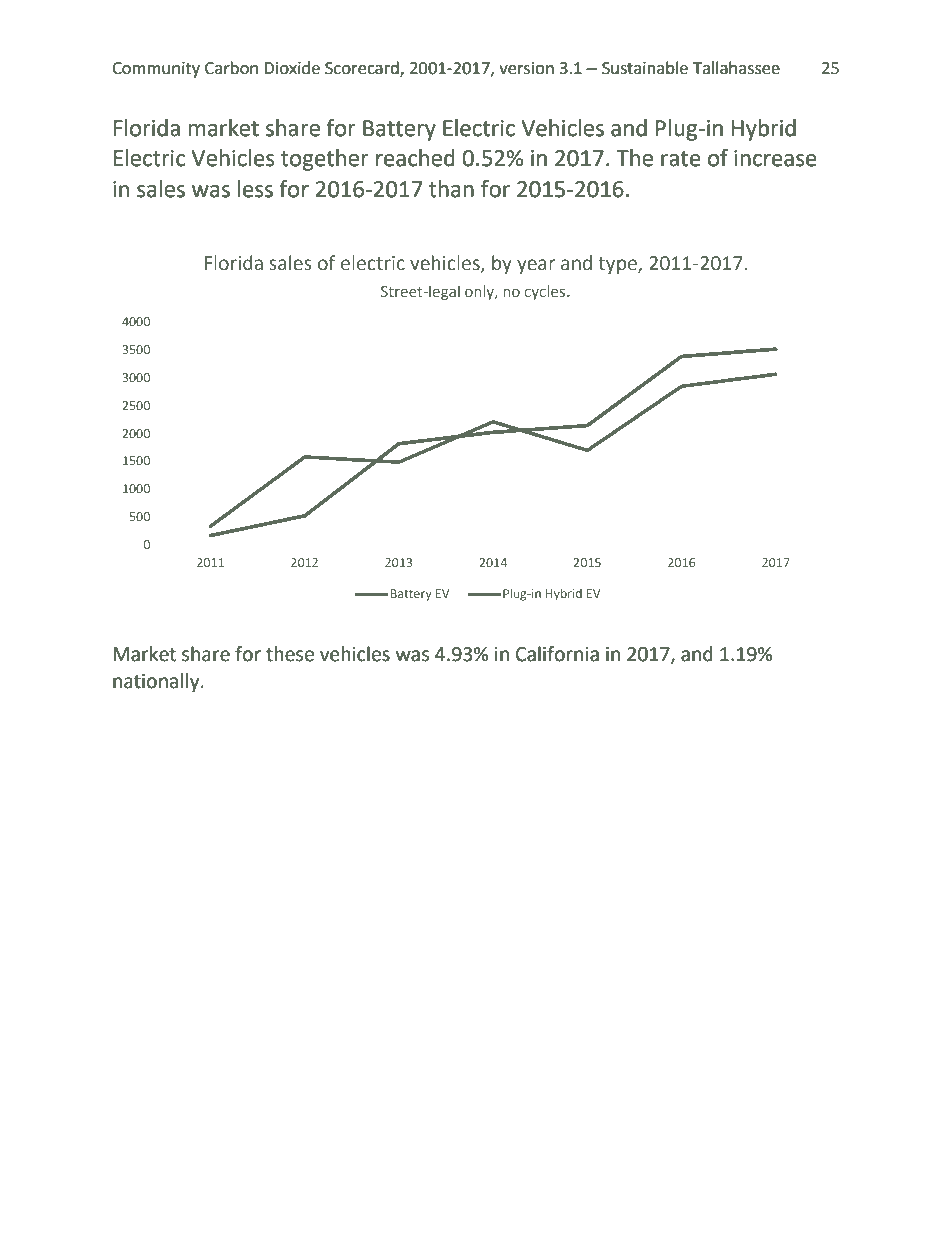  Describe the element at coordinates (736, 68) in the document. I see `Tallahassee` at that location.
